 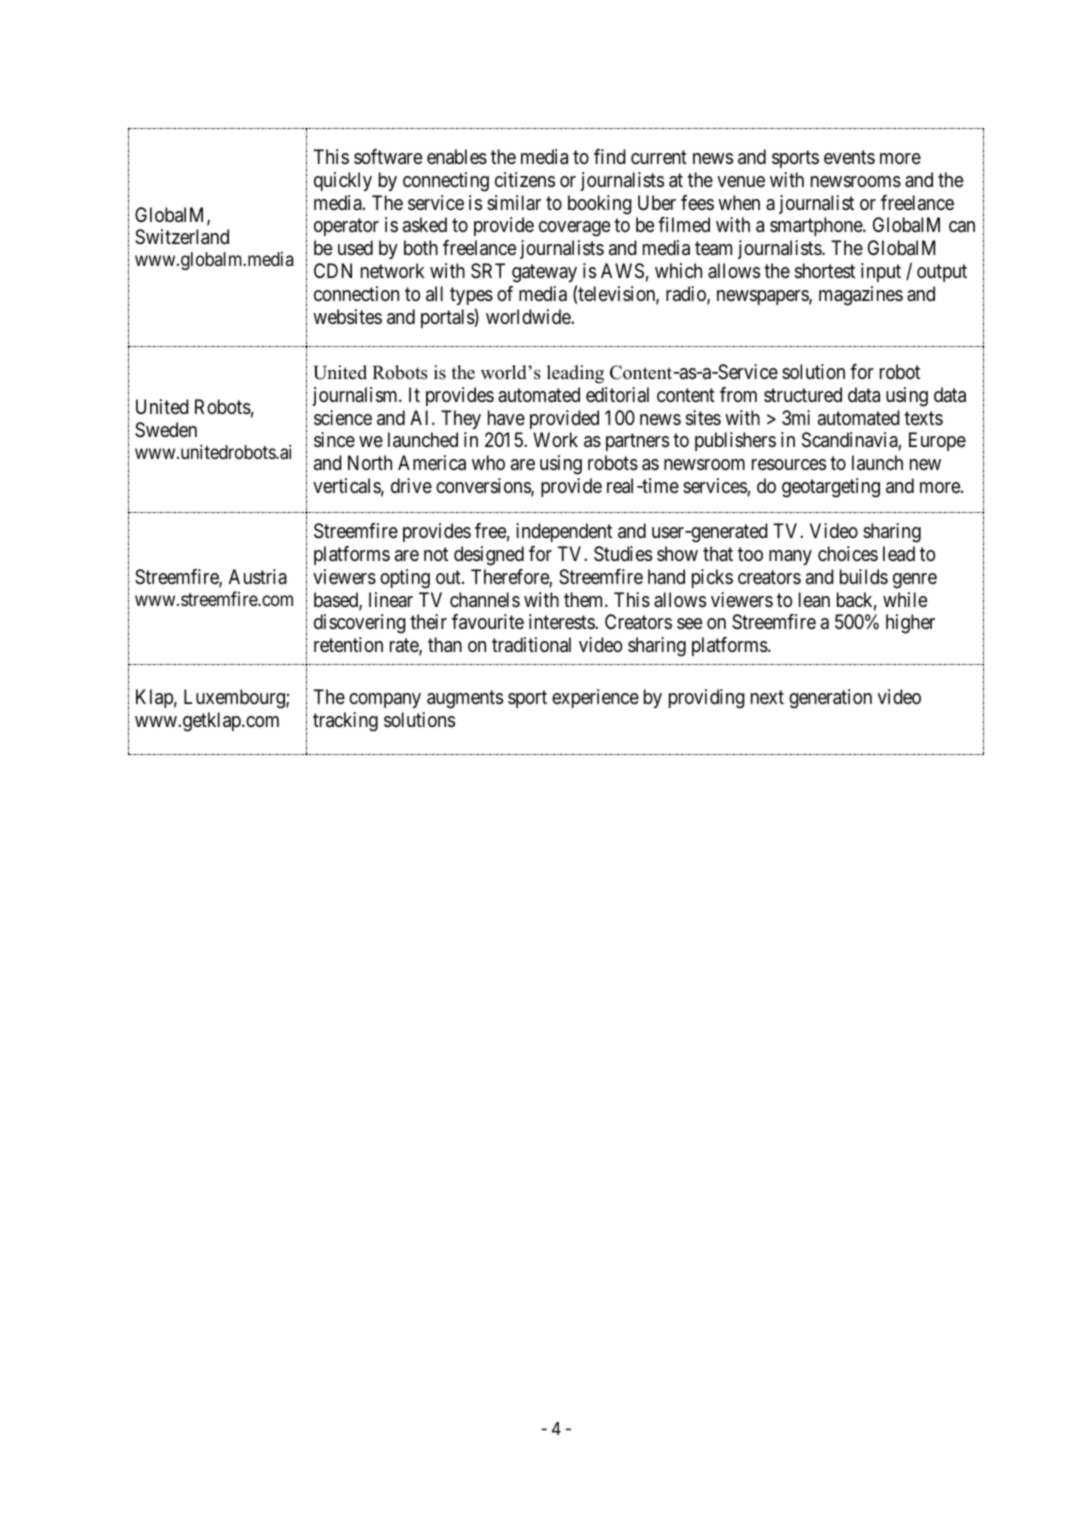 What do you see at coordinates (849, 157) in the screenshot?
I see `events` at bounding box center [849, 157].
